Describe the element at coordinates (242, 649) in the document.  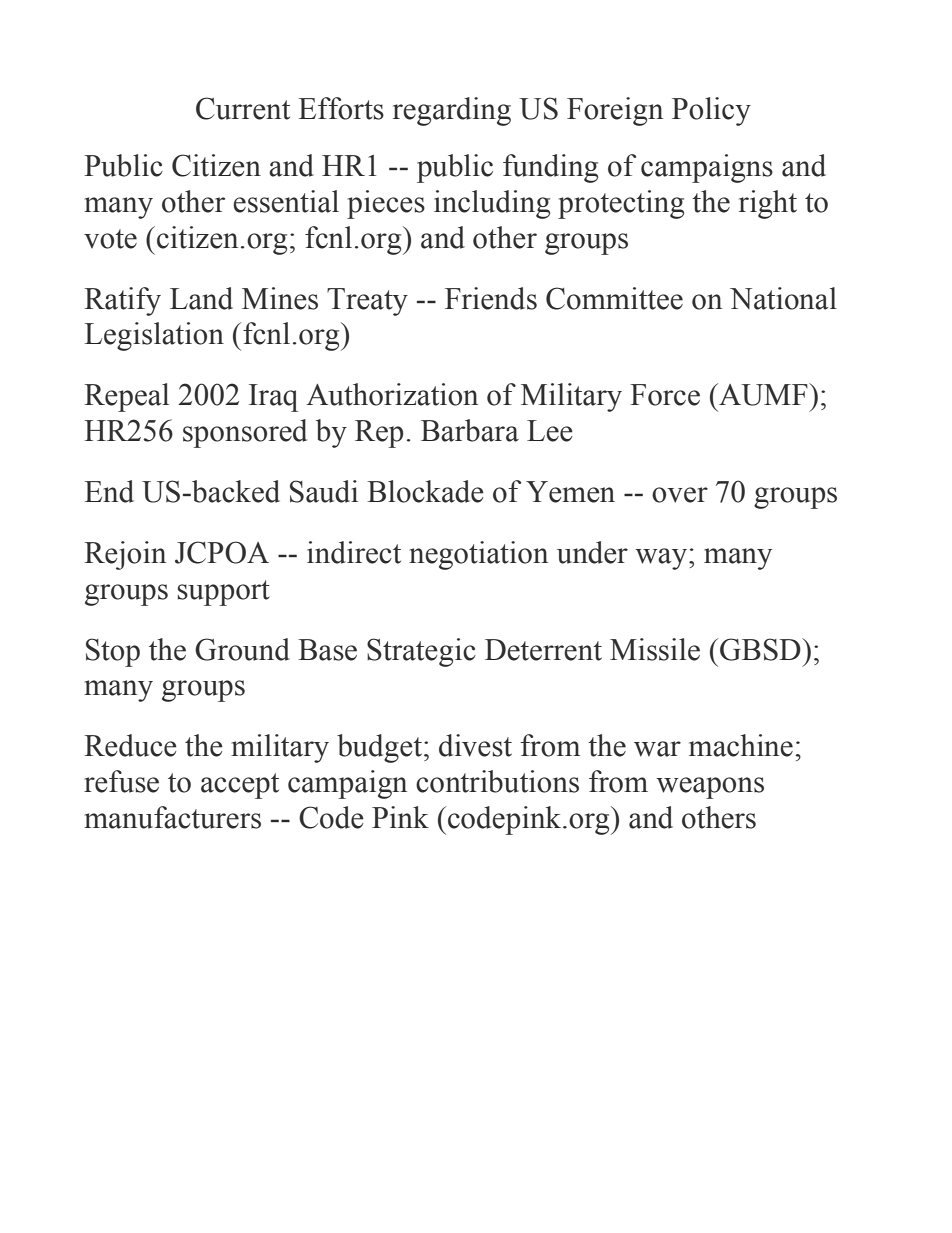
I see `Ground` at that location.
